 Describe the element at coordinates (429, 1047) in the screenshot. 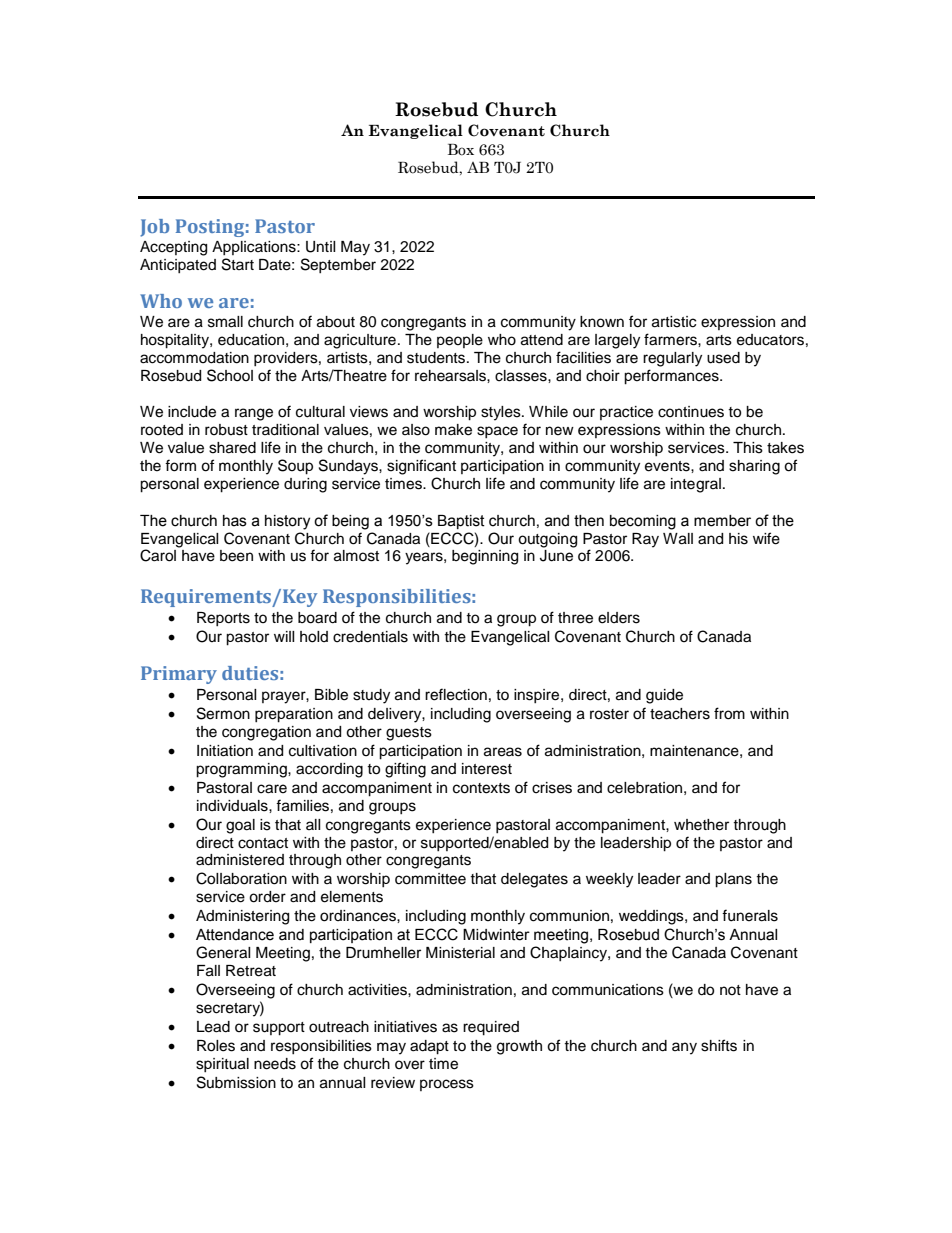

I see `adapt` at that location.
